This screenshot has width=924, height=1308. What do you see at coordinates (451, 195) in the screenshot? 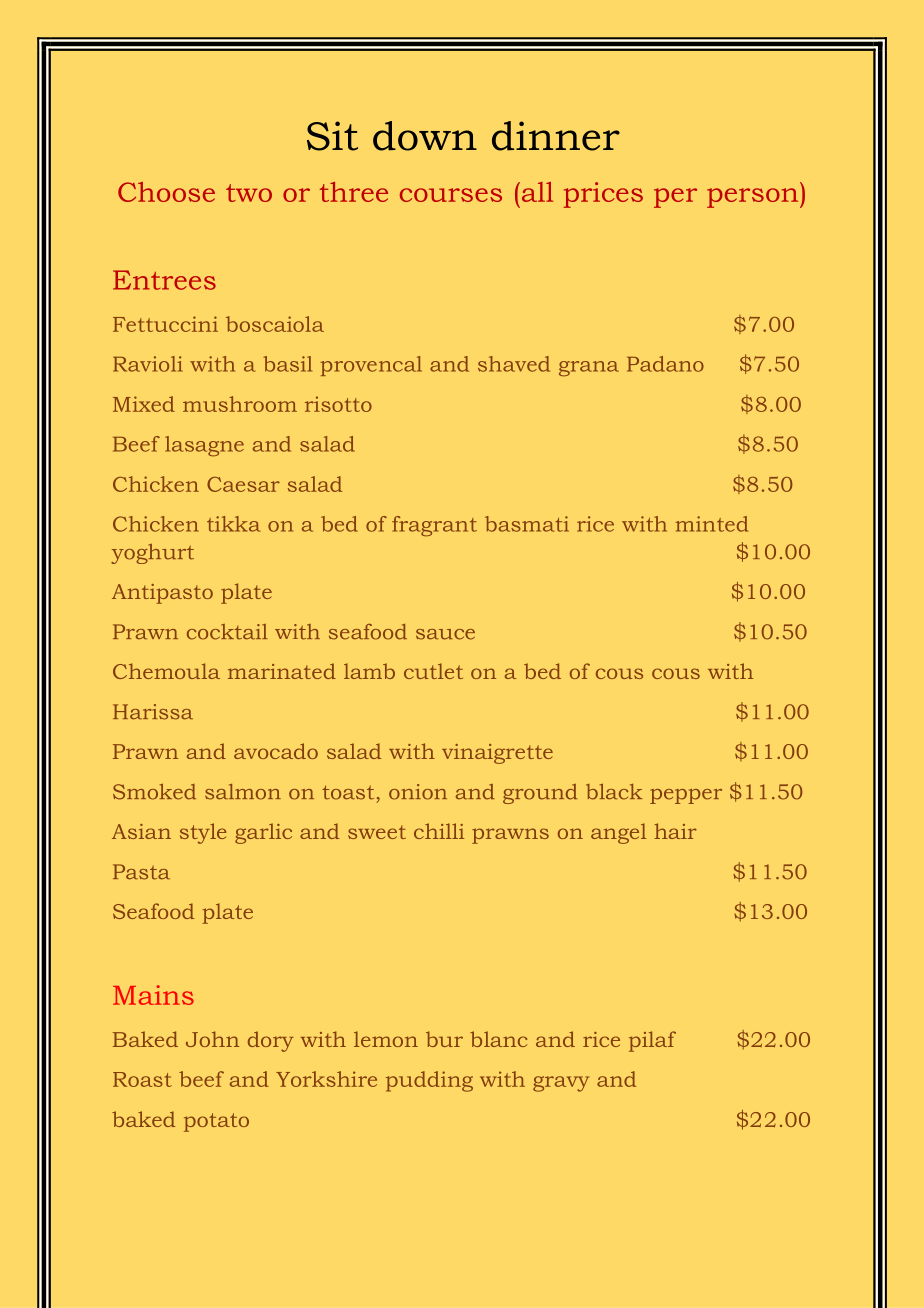
I see `courses` at bounding box center [451, 195].
